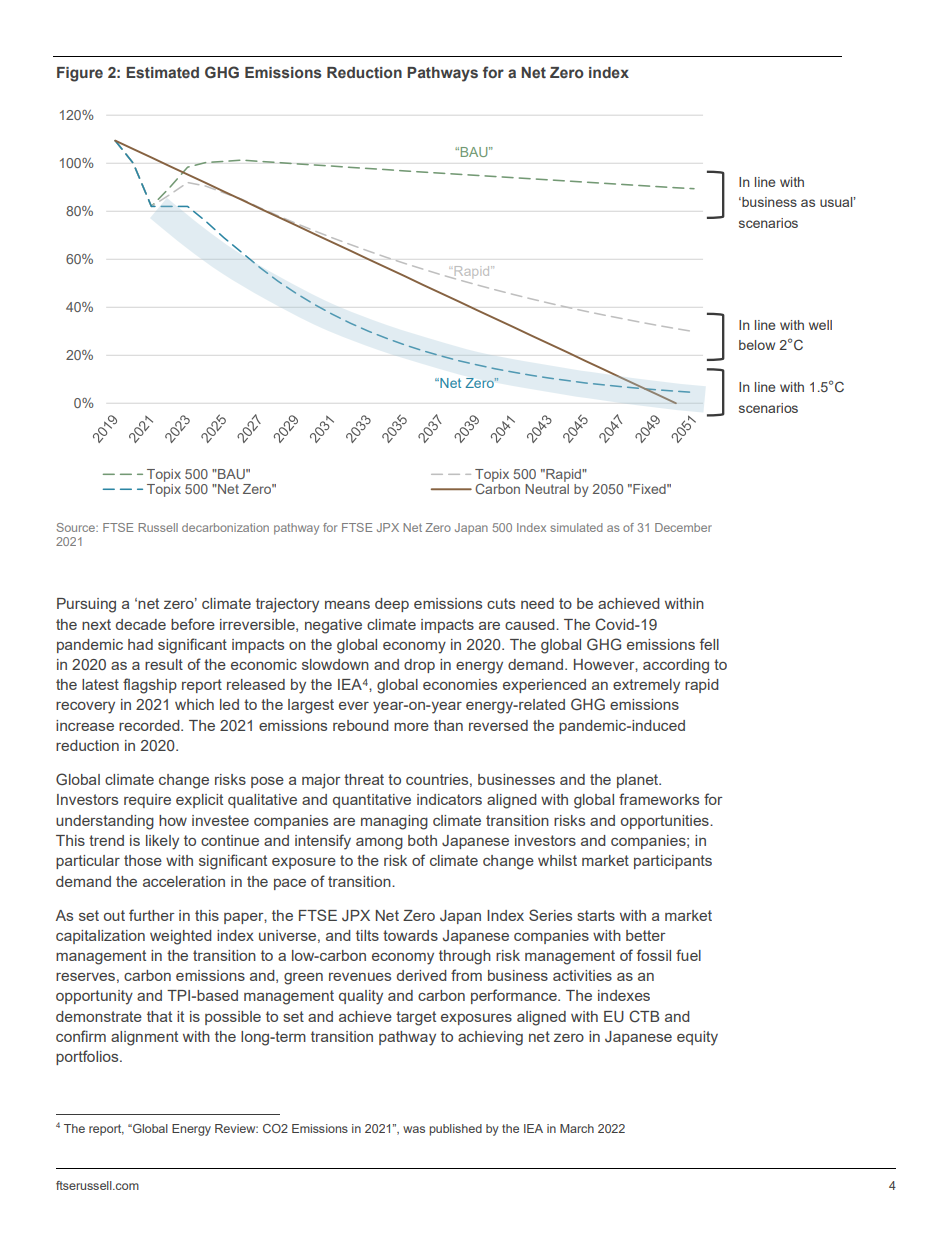  I want to click on Figure, so click(80, 74).
